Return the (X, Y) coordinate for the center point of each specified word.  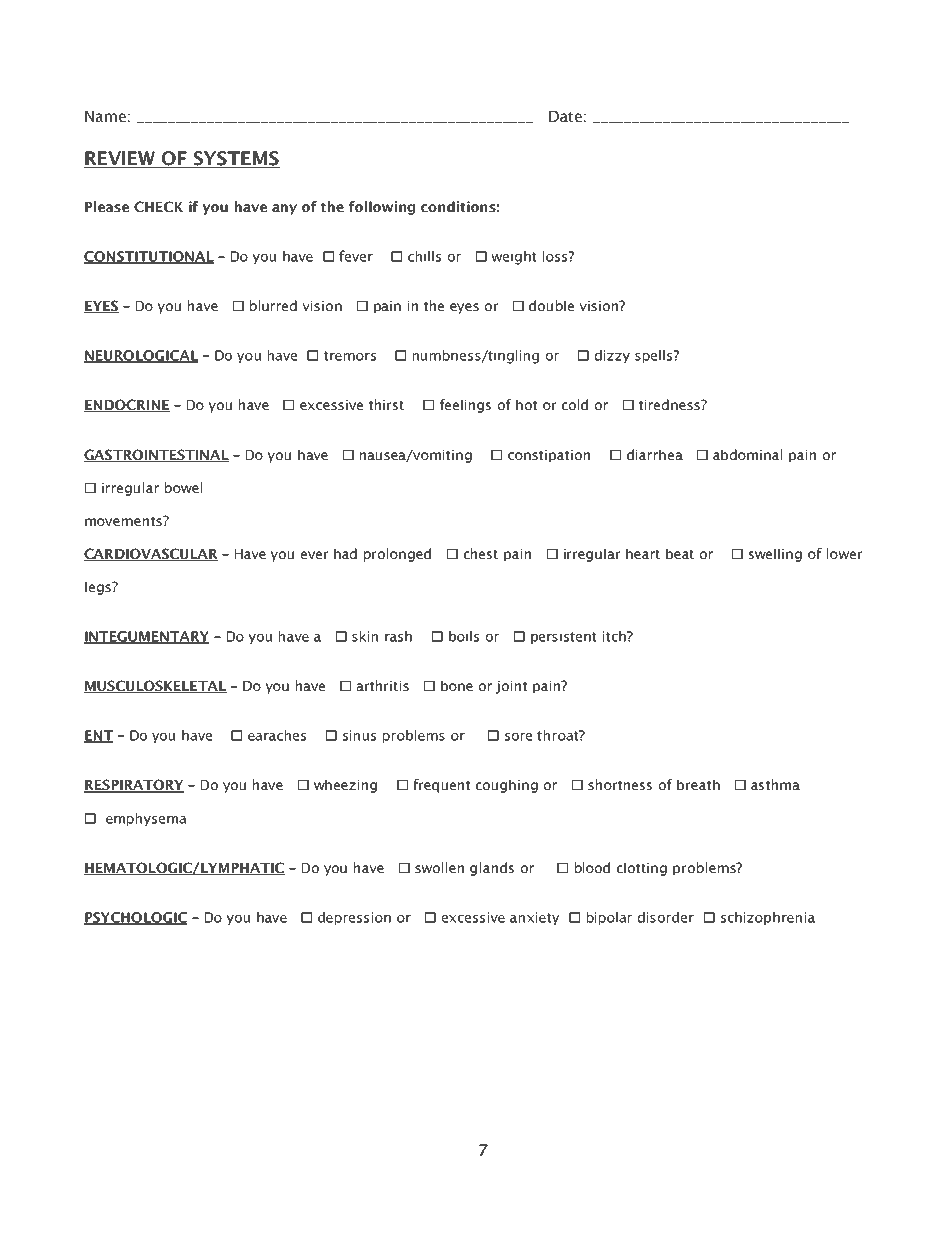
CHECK (158, 206)
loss (556, 256)
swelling (775, 555)
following (382, 208)
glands (492, 869)
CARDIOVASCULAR (151, 554)
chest (481, 553)
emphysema (146, 819)
